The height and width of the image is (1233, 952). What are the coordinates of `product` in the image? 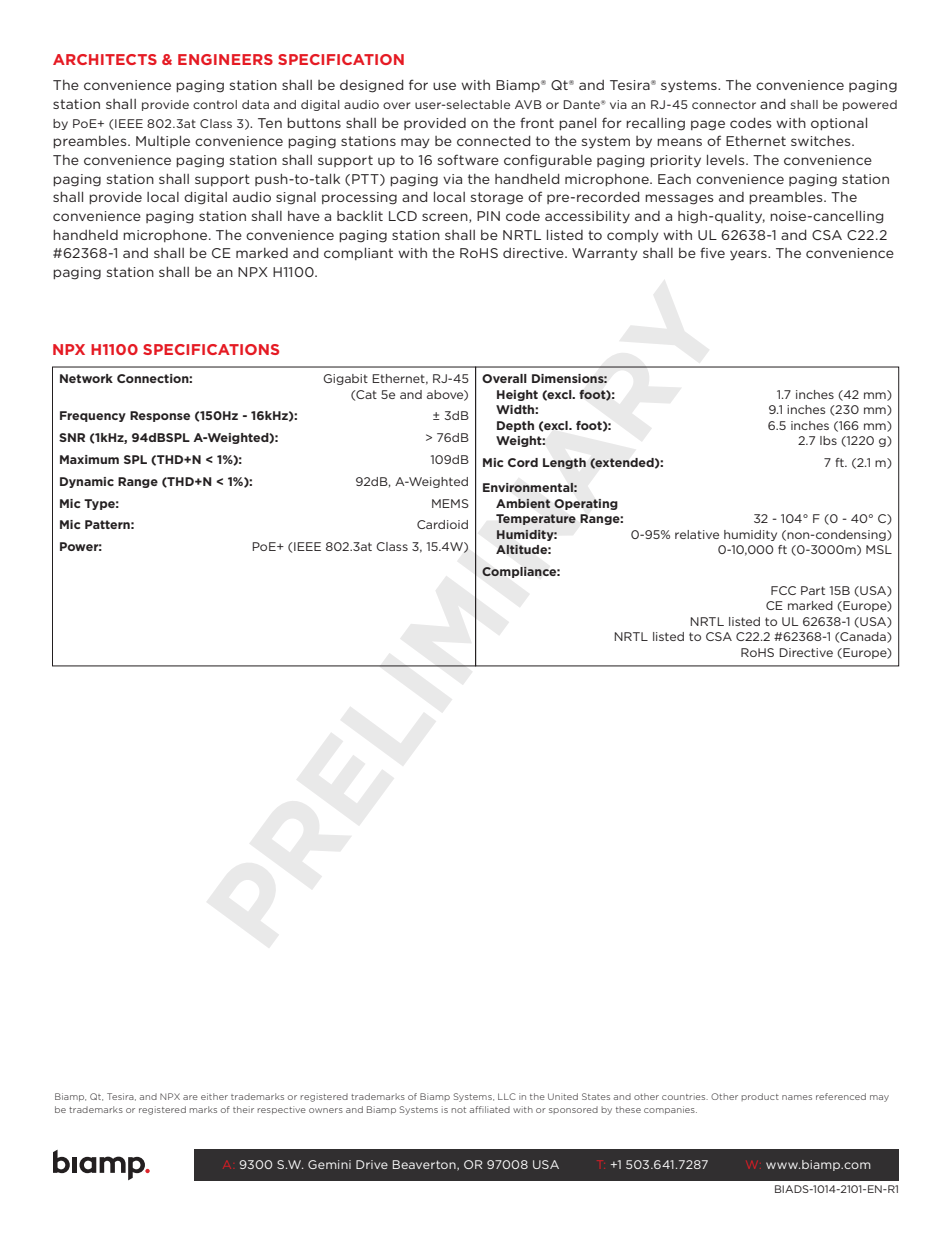 It's located at (760, 1097).
